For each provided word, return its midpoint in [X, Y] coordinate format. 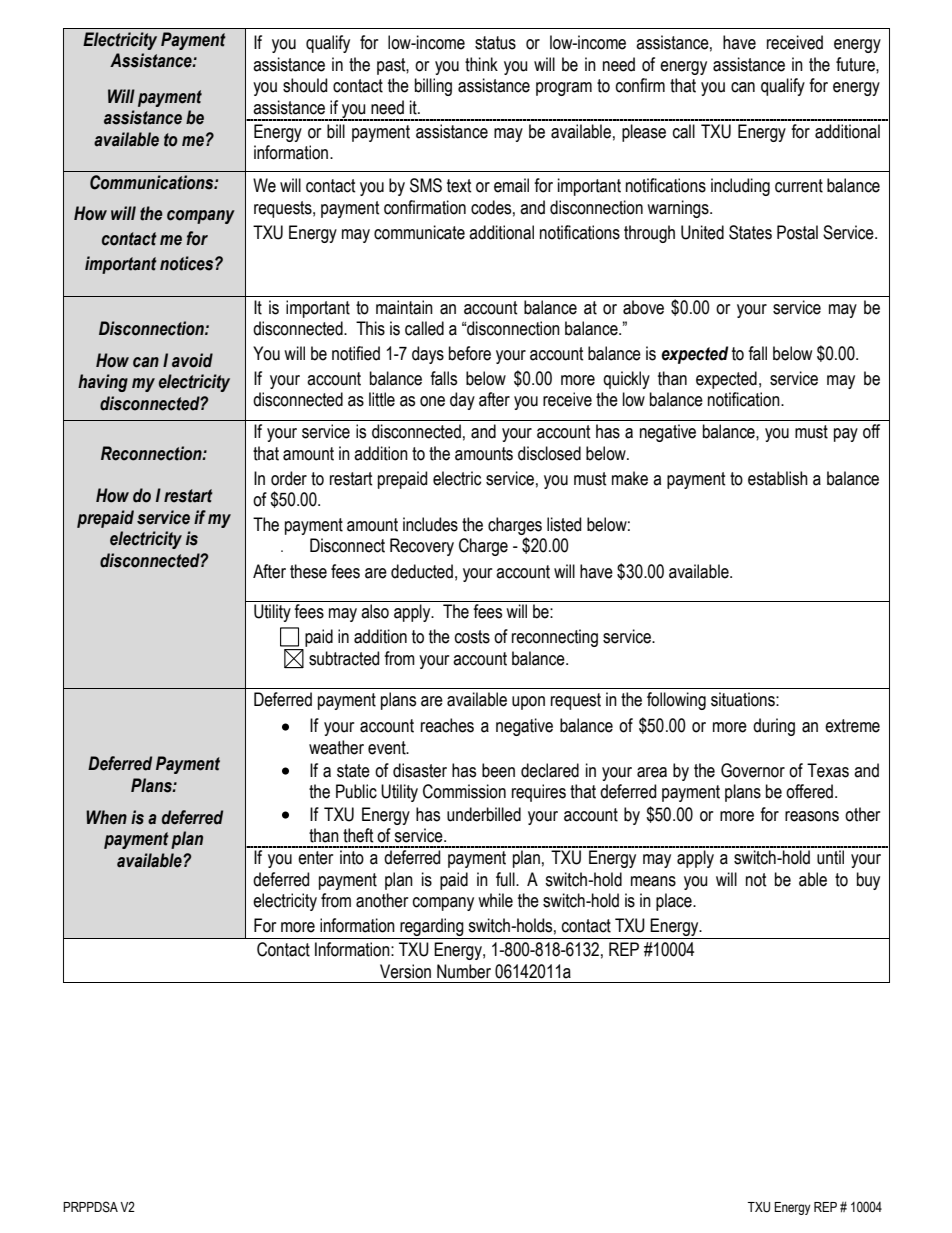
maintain [404, 307]
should [305, 85]
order [289, 478]
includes [430, 524]
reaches [447, 725]
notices [188, 263]
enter [315, 858]
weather [336, 747]
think [481, 64]
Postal [797, 232]
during [774, 727]
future [856, 64]
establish [778, 478]
